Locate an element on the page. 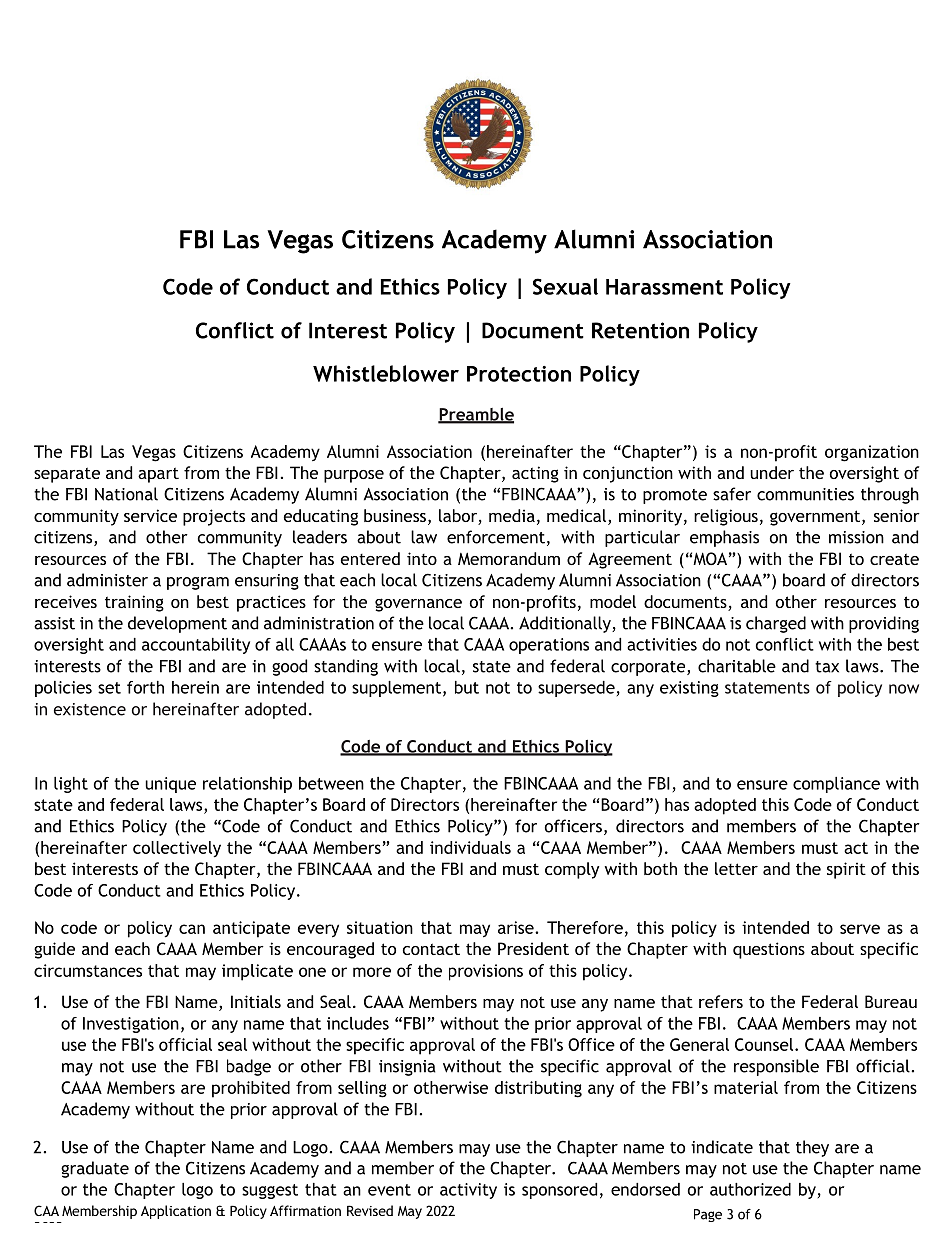 Image resolution: width=952 pixels, height=1233 pixels. service is located at coordinates (150, 515).
